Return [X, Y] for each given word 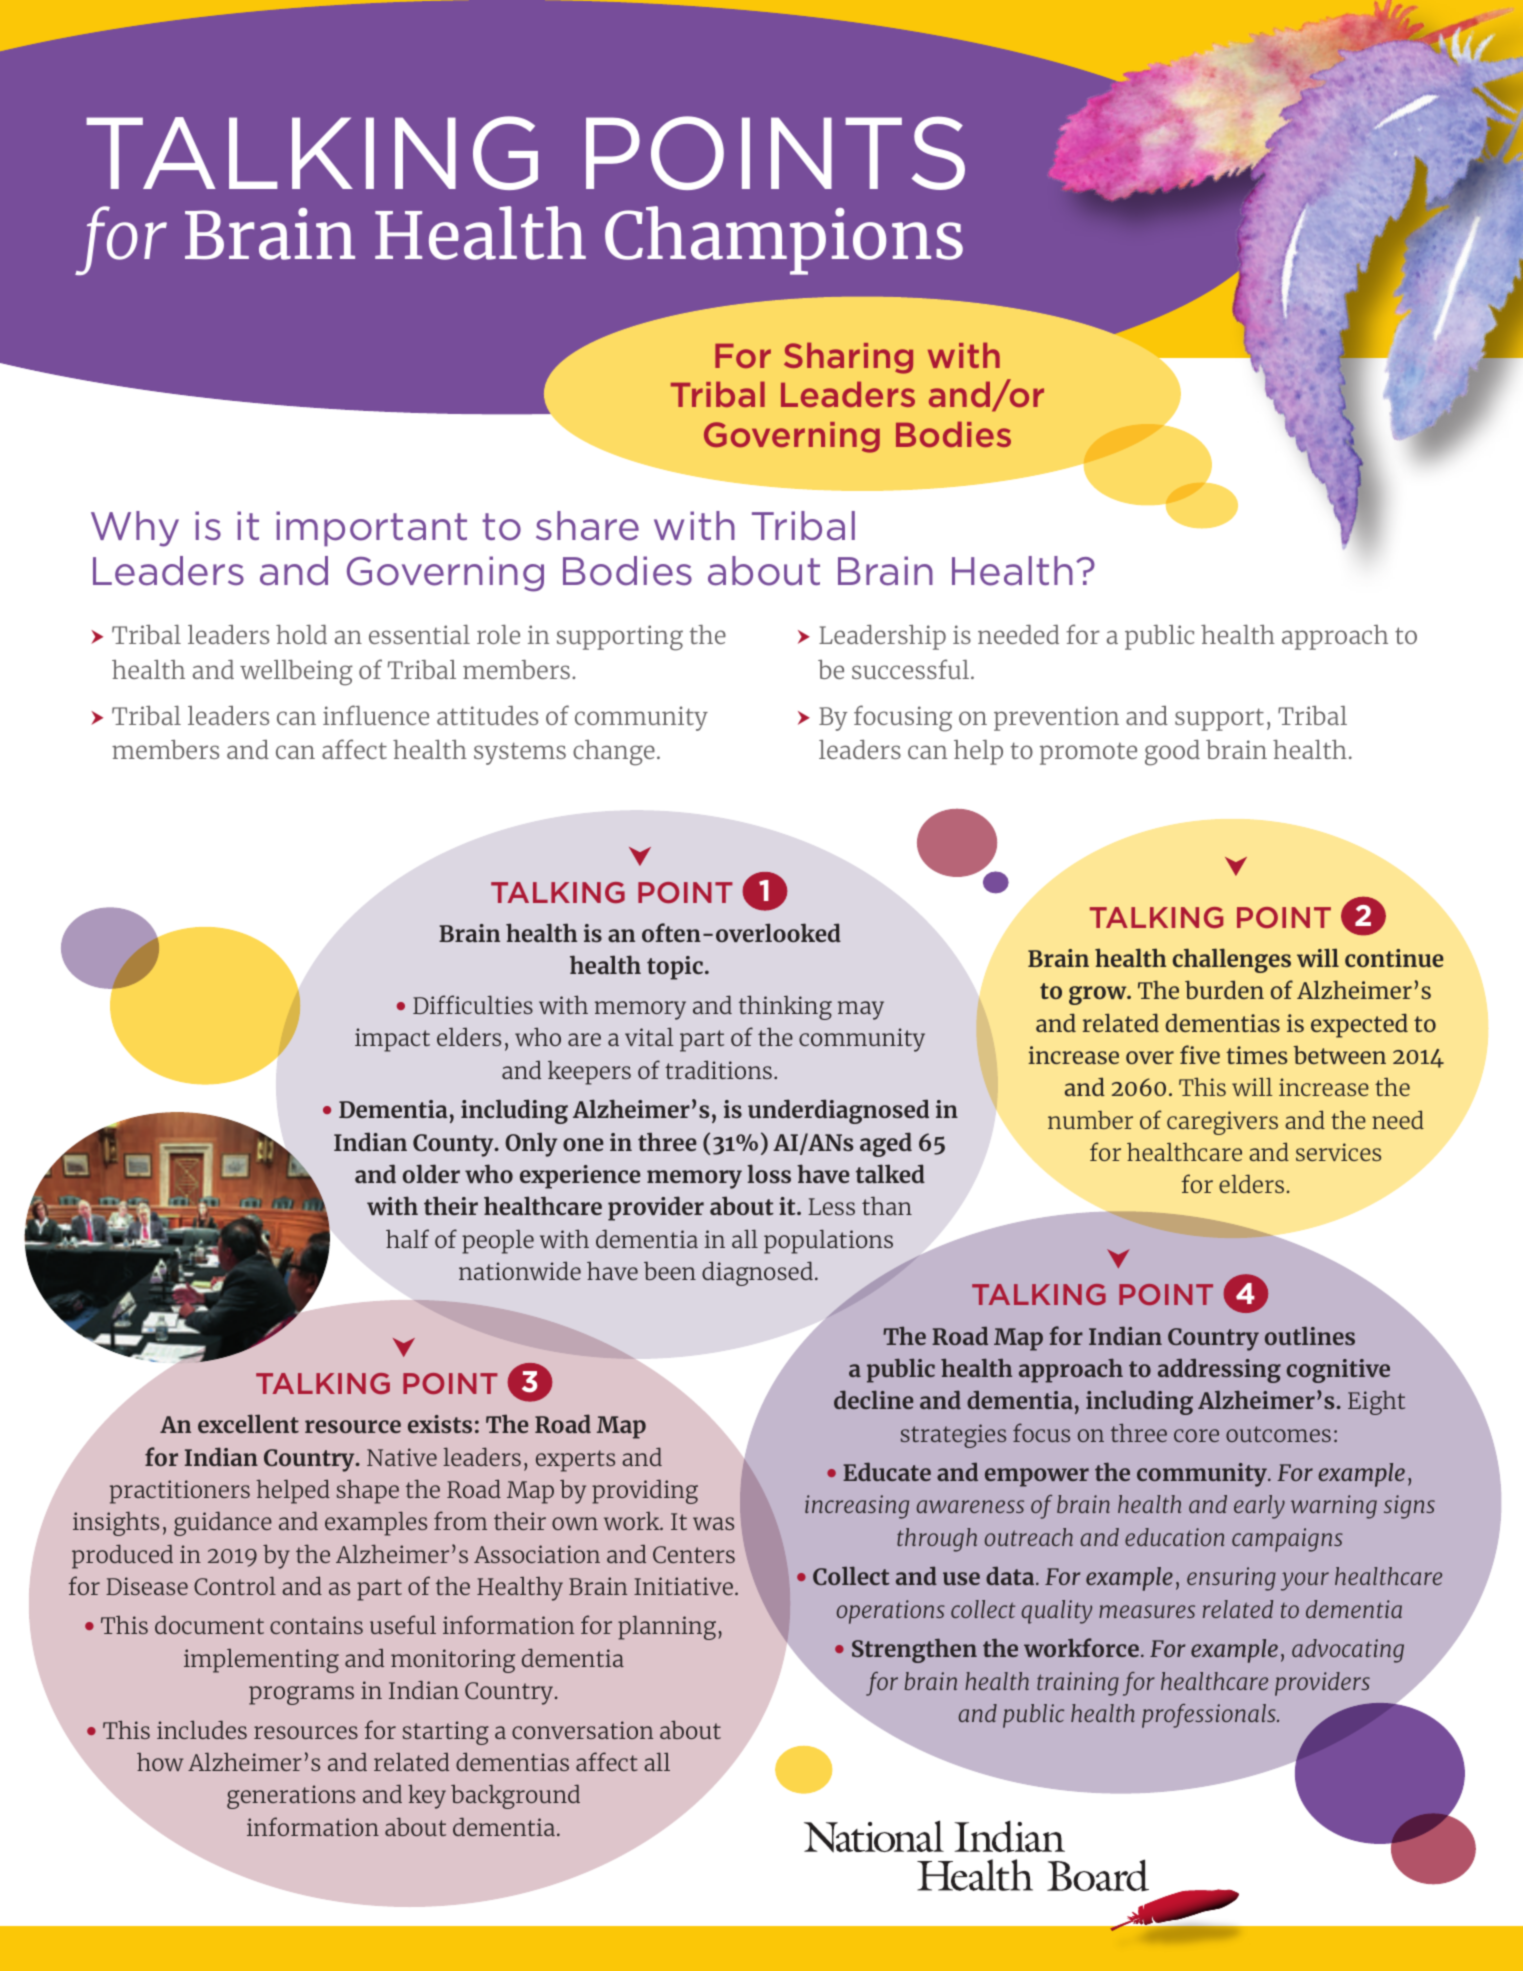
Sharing [848, 358]
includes [202, 1729]
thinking [785, 1007]
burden [1224, 989]
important [371, 529]
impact [392, 1040]
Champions [784, 240]
